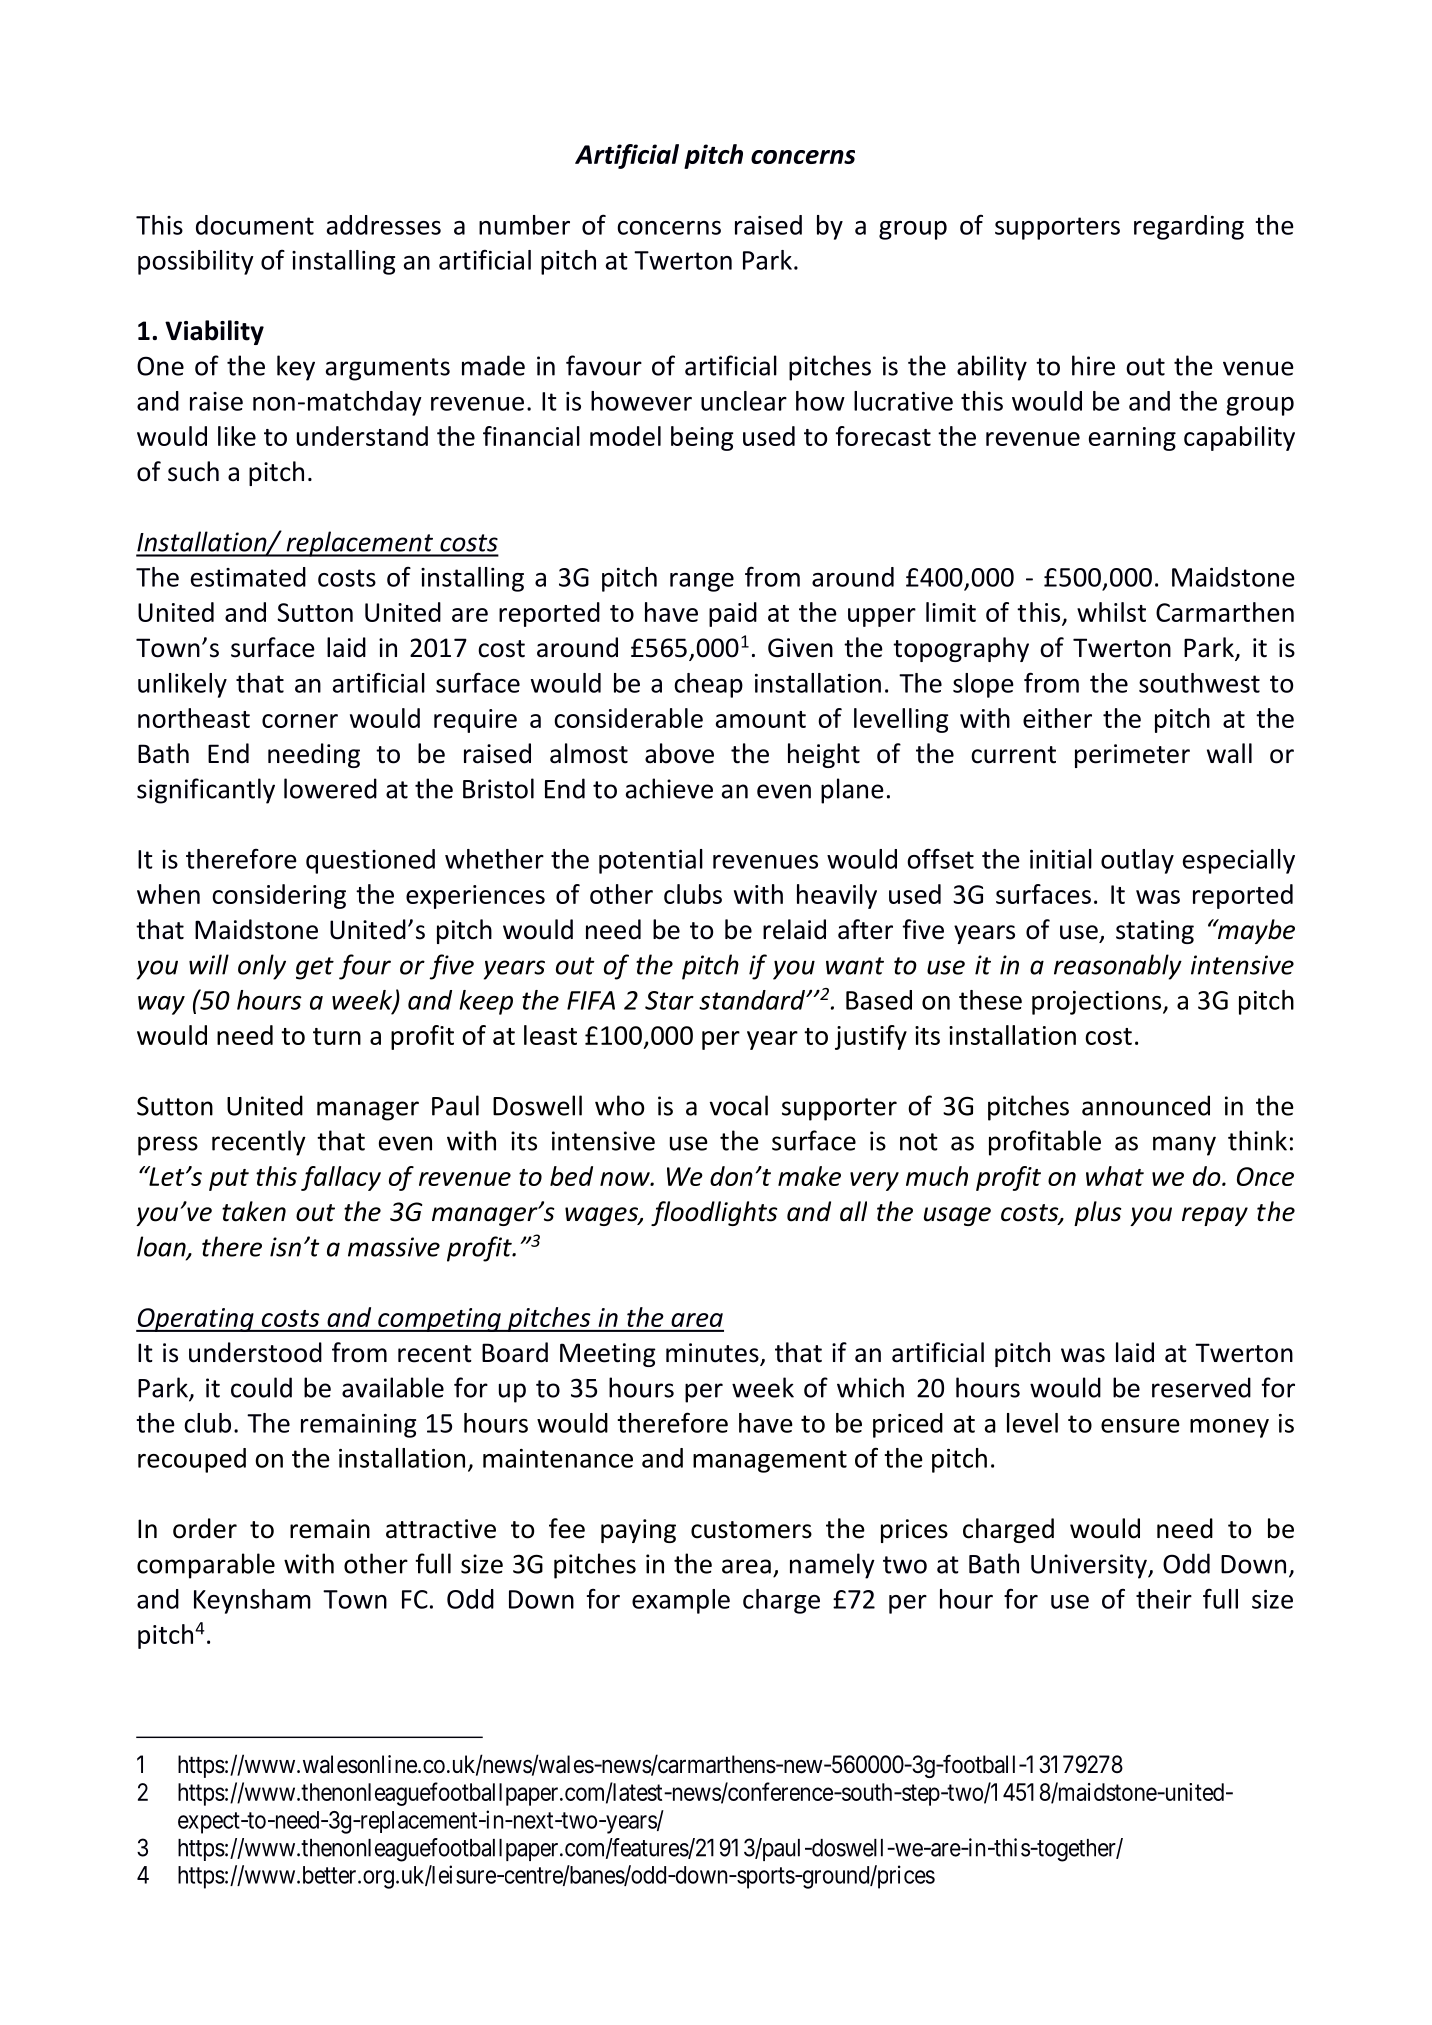  Describe the element at coordinates (255, 225) in the page. I see `document` at that location.
